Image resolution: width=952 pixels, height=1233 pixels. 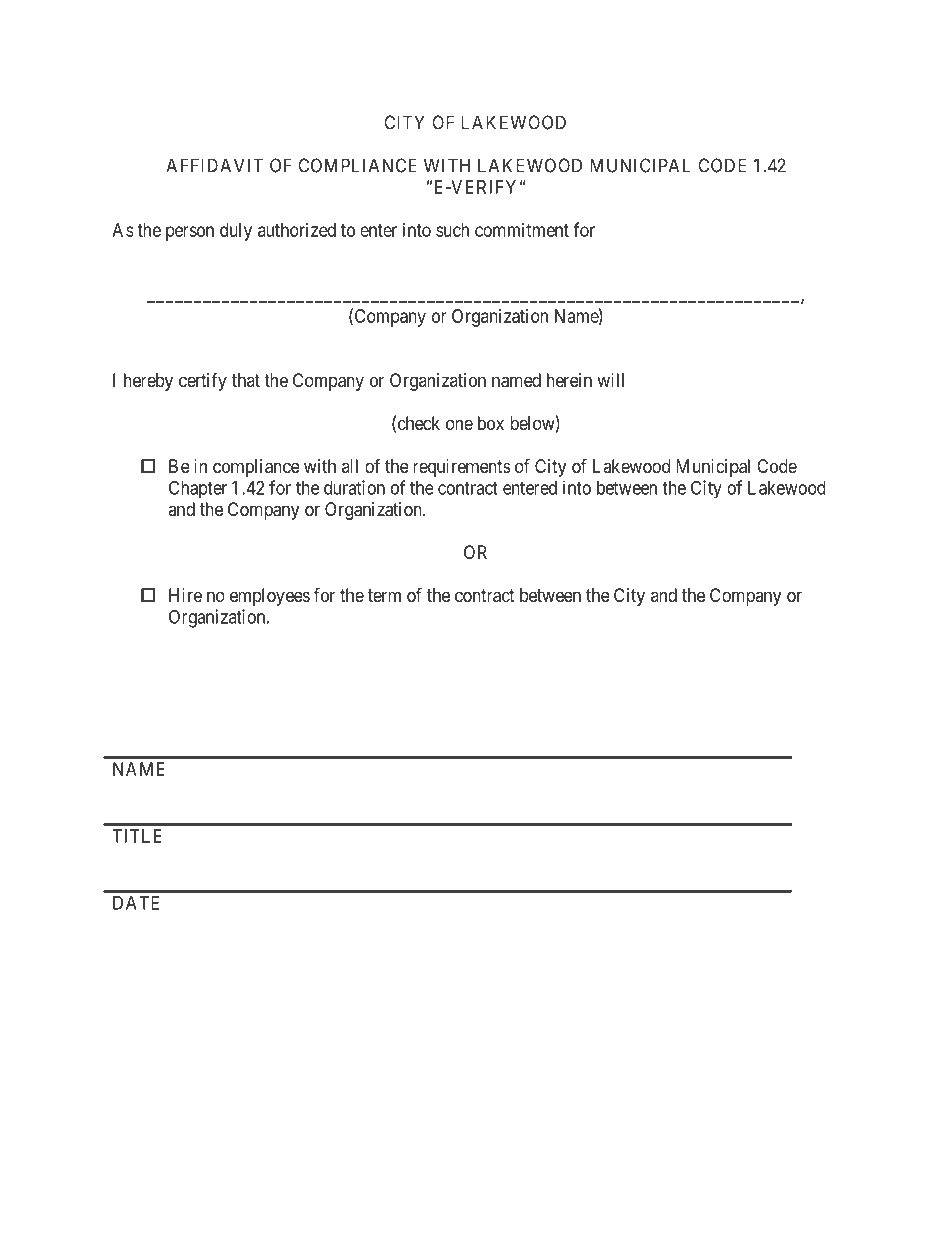 I want to click on commitment, so click(x=522, y=230).
